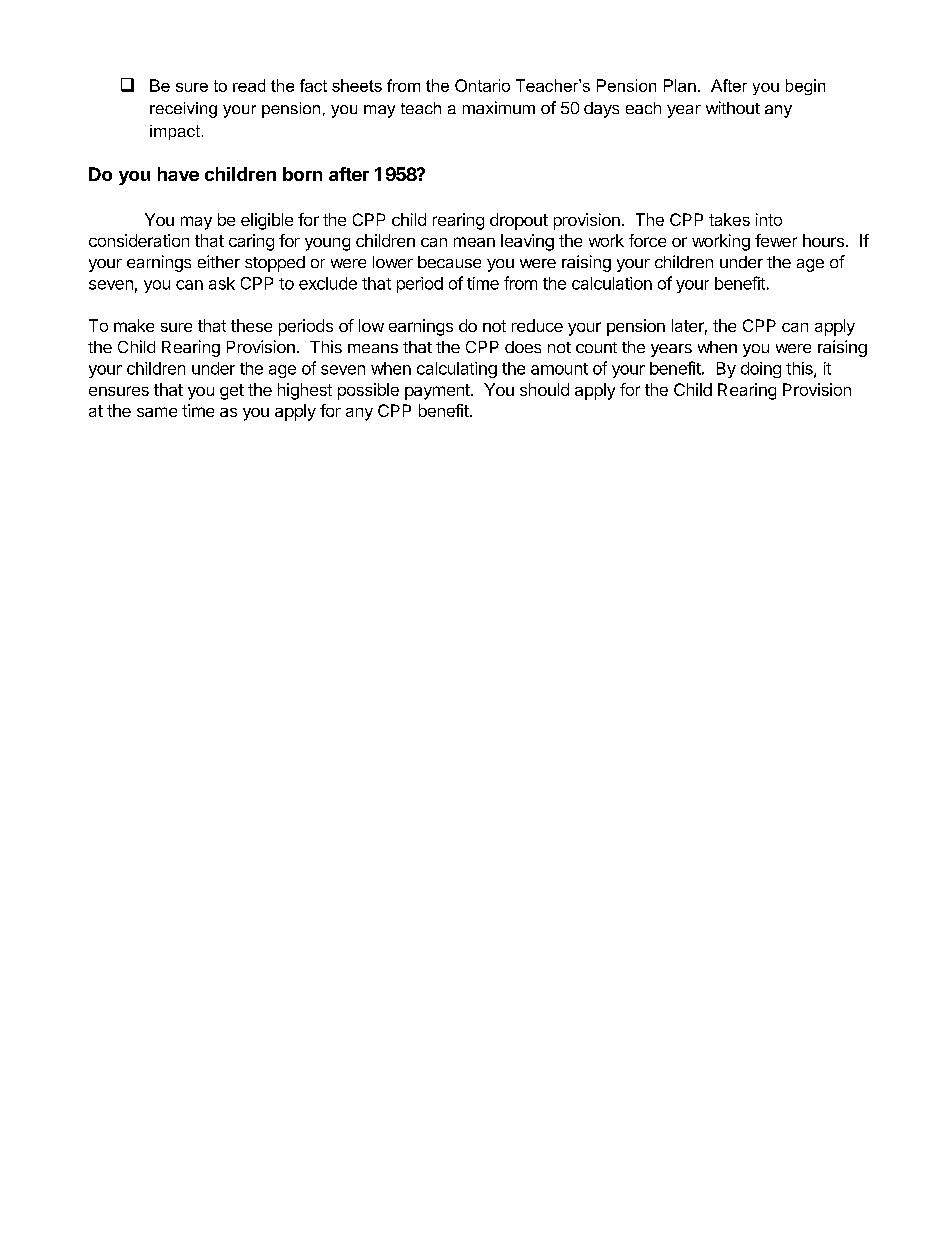  What do you see at coordinates (776, 240) in the screenshot?
I see `fewer` at bounding box center [776, 240].
